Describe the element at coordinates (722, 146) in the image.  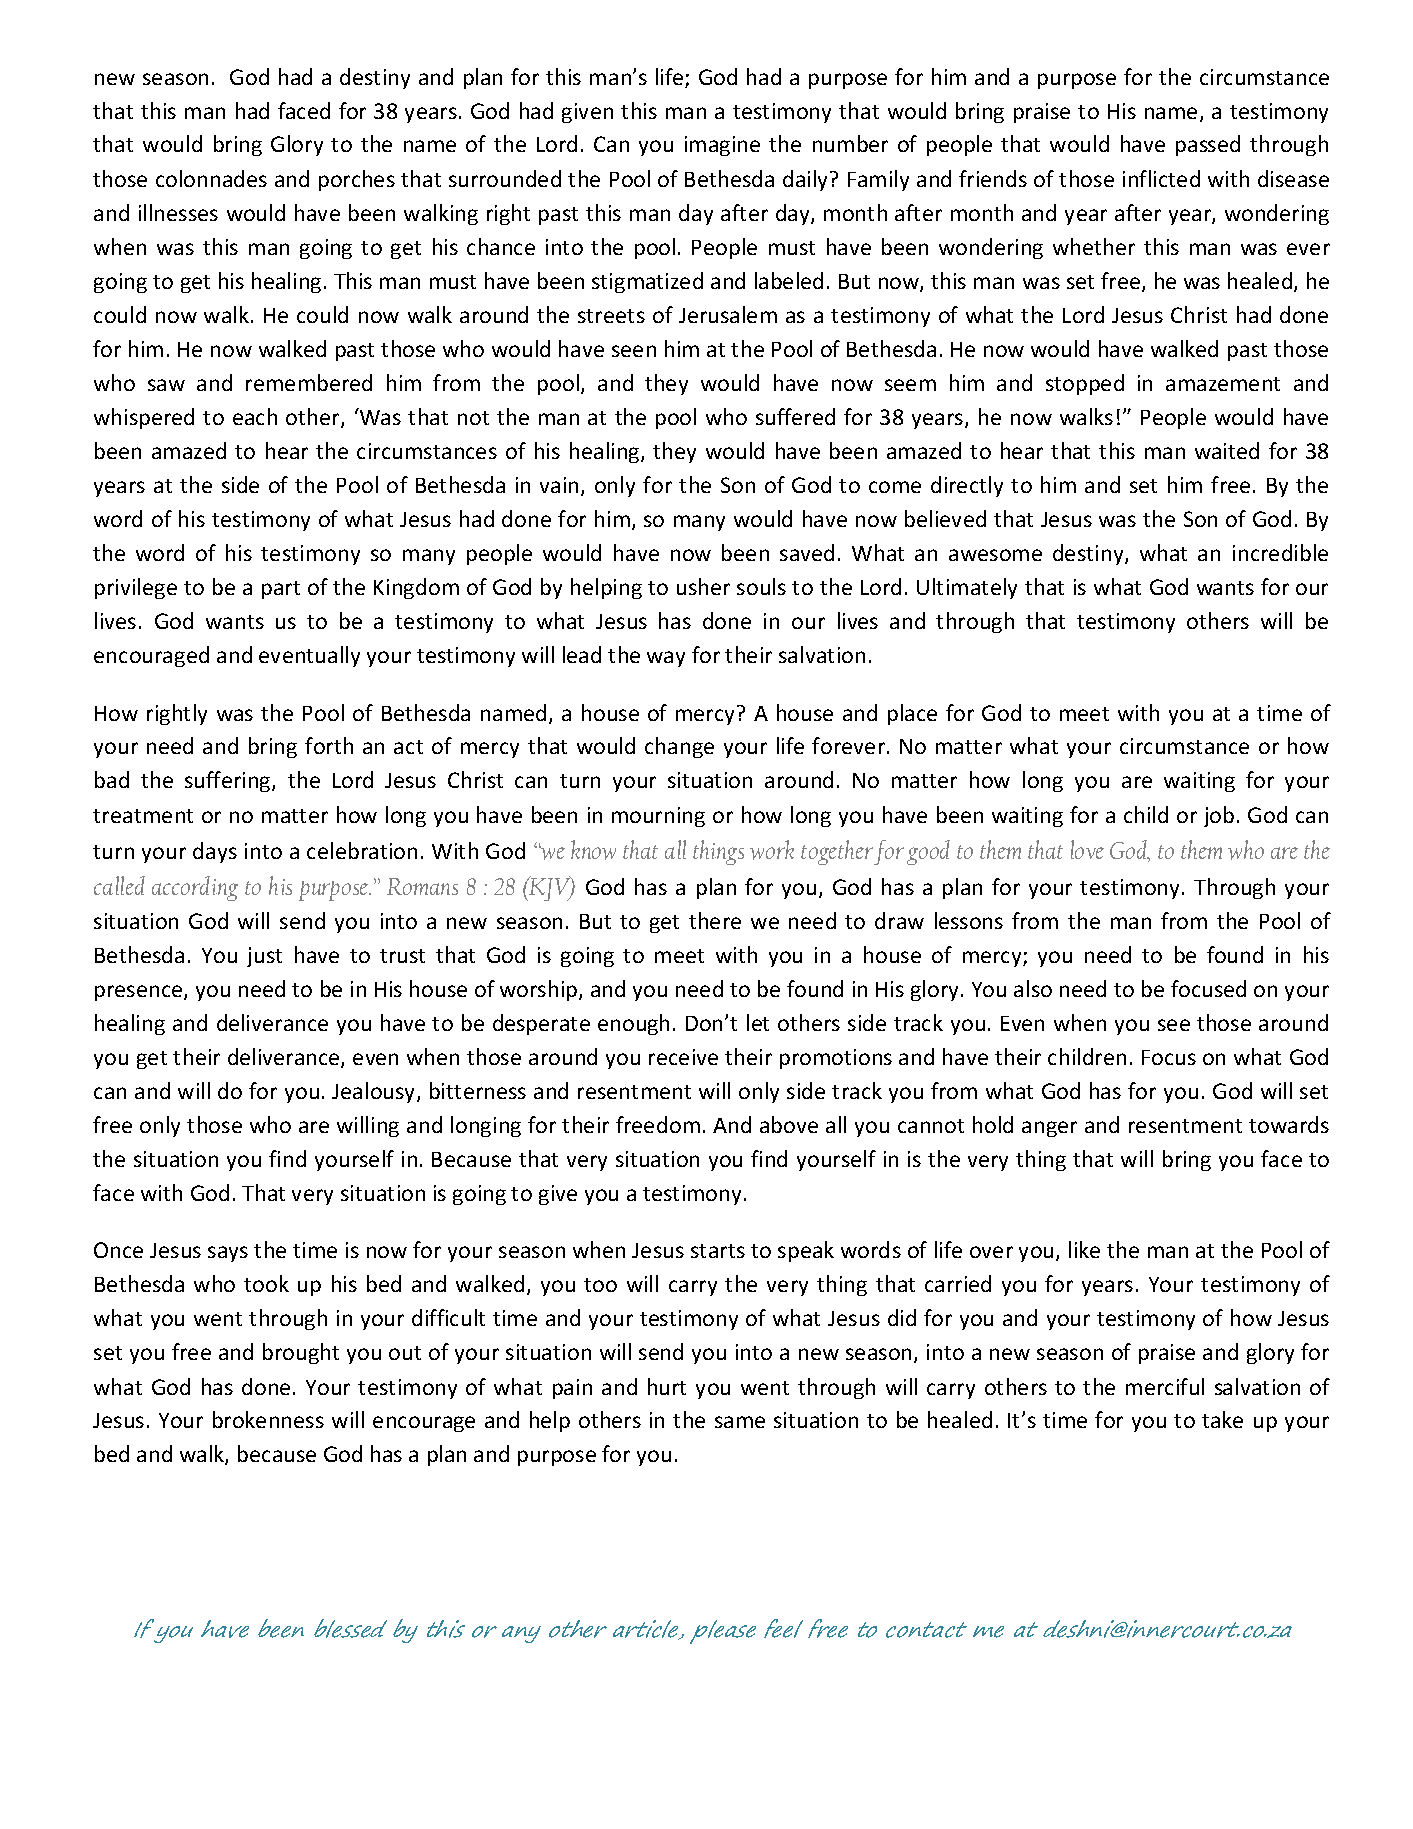
I see `imagine` at that location.
